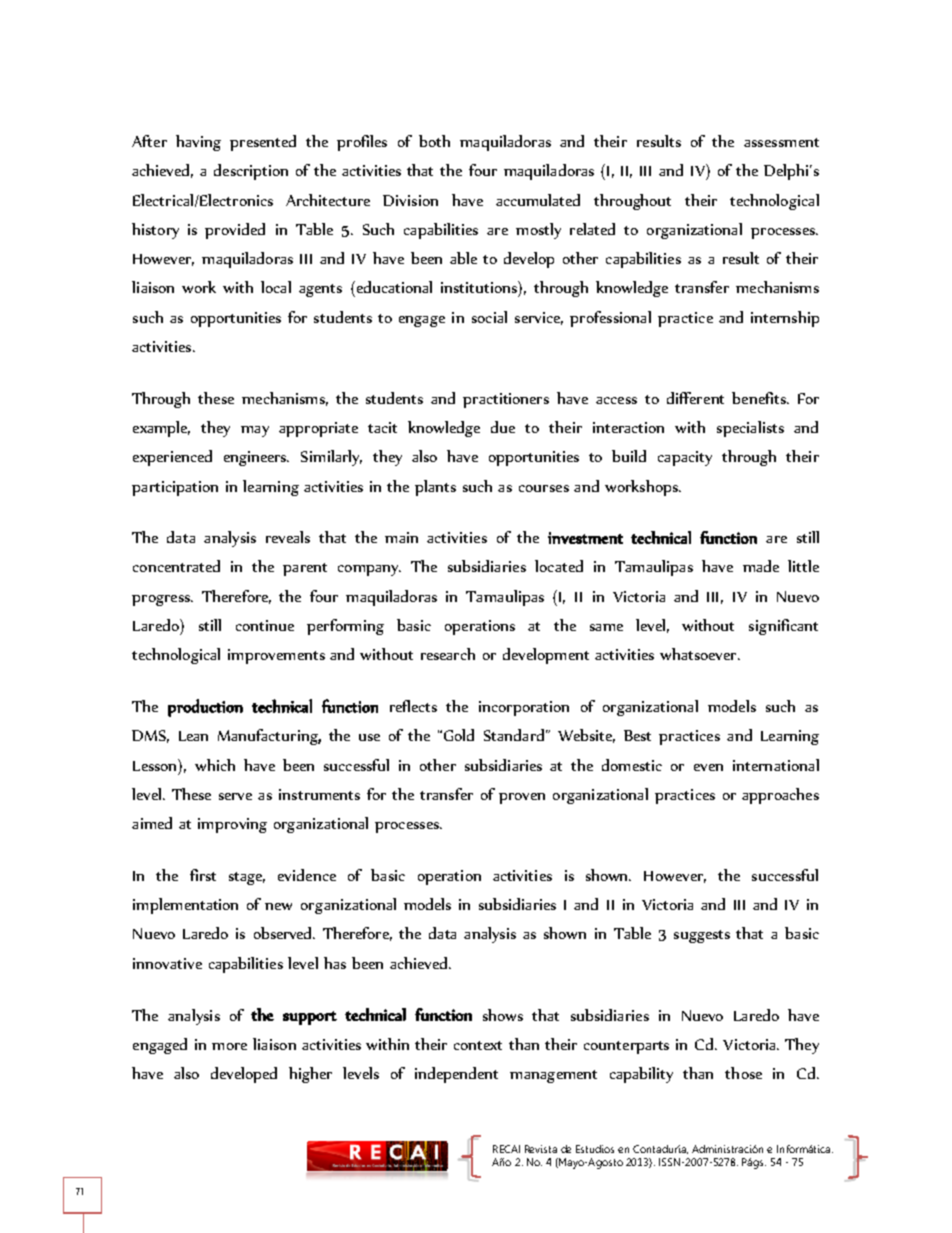 The image size is (952, 1233). Describe the element at coordinates (699, 654) in the page. I see `whatsoever` at that location.
